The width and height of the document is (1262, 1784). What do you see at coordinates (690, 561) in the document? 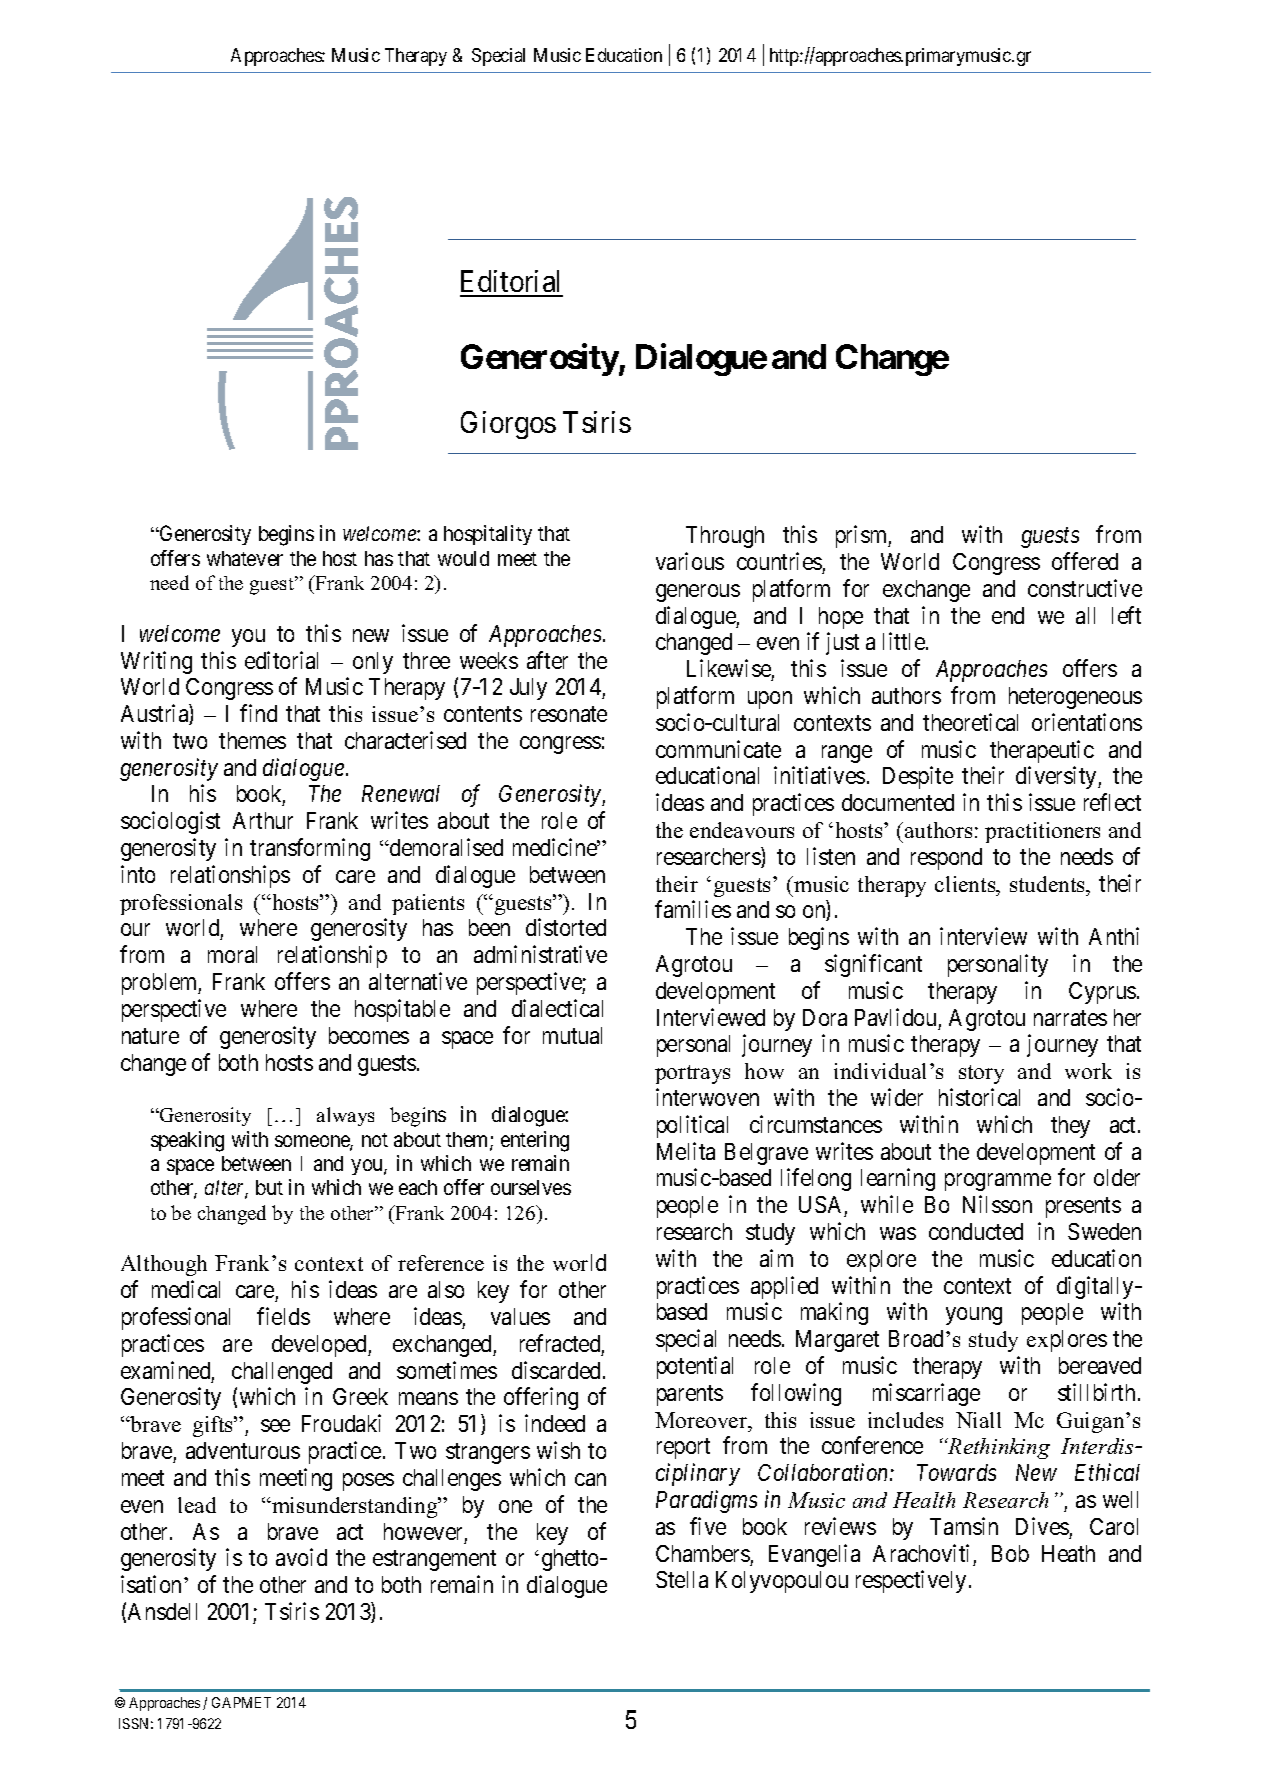
I see `various` at bounding box center [690, 561].
